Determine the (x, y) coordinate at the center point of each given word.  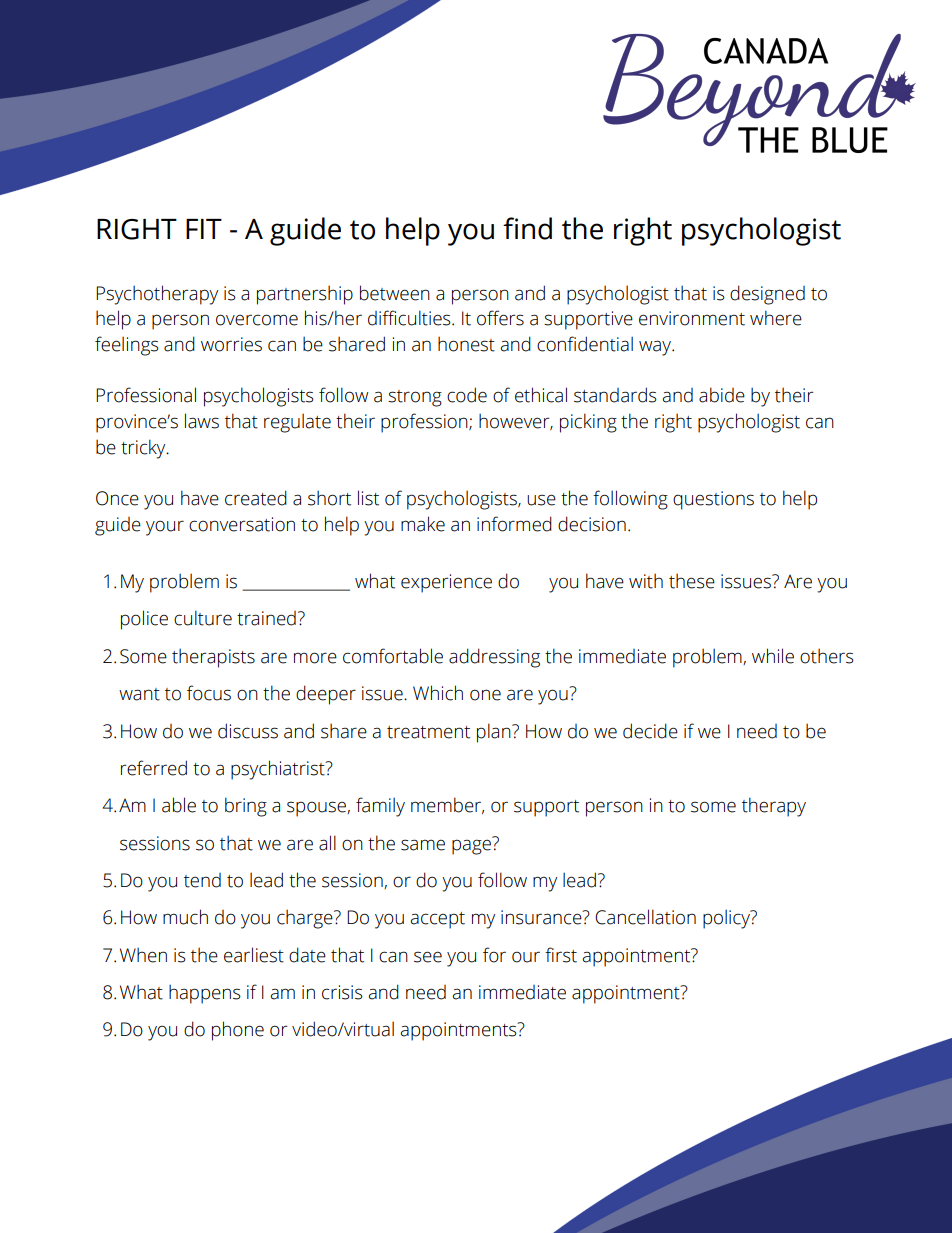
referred (154, 768)
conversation (242, 524)
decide (650, 731)
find (527, 228)
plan (495, 733)
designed (767, 295)
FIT (204, 229)
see (428, 957)
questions (713, 500)
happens (205, 994)
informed (514, 524)
